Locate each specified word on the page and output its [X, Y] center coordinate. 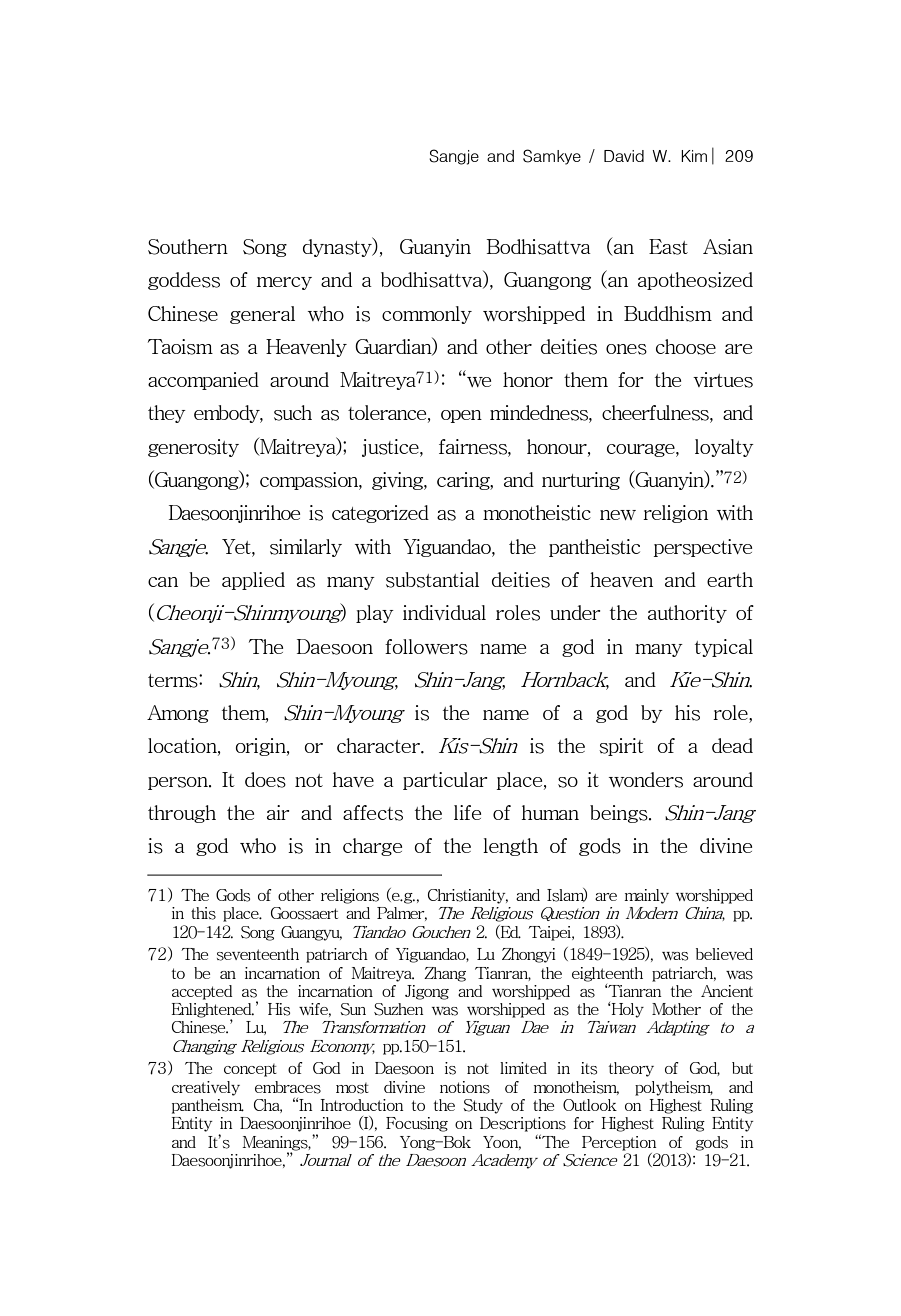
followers [426, 647]
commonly [427, 315]
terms [174, 681]
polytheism [674, 1088]
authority [687, 614]
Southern [188, 247]
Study [483, 1106]
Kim [694, 156]
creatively [206, 1088]
